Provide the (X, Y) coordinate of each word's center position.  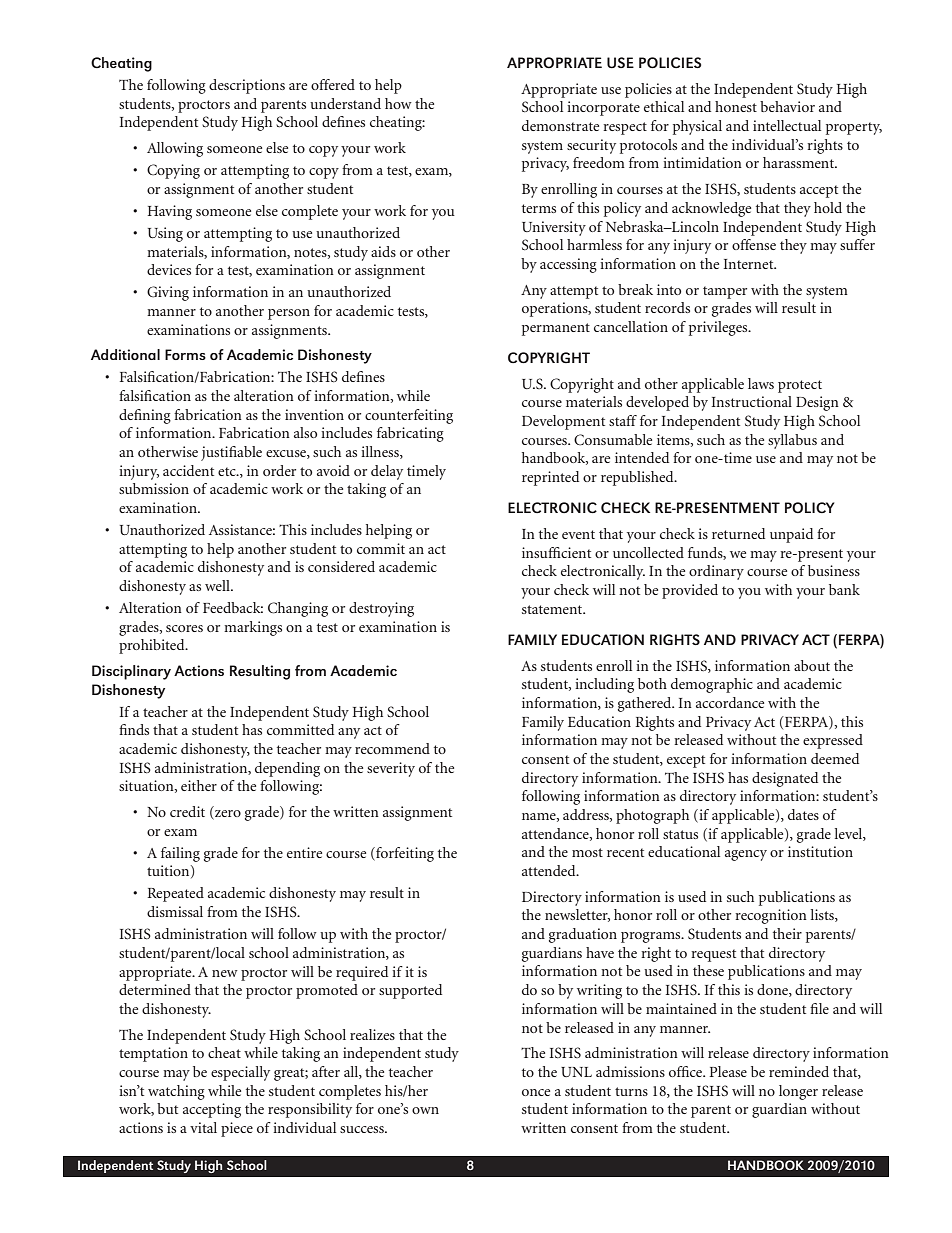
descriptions (247, 86)
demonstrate (560, 125)
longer (798, 1092)
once (536, 1092)
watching (176, 1092)
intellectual (787, 125)
